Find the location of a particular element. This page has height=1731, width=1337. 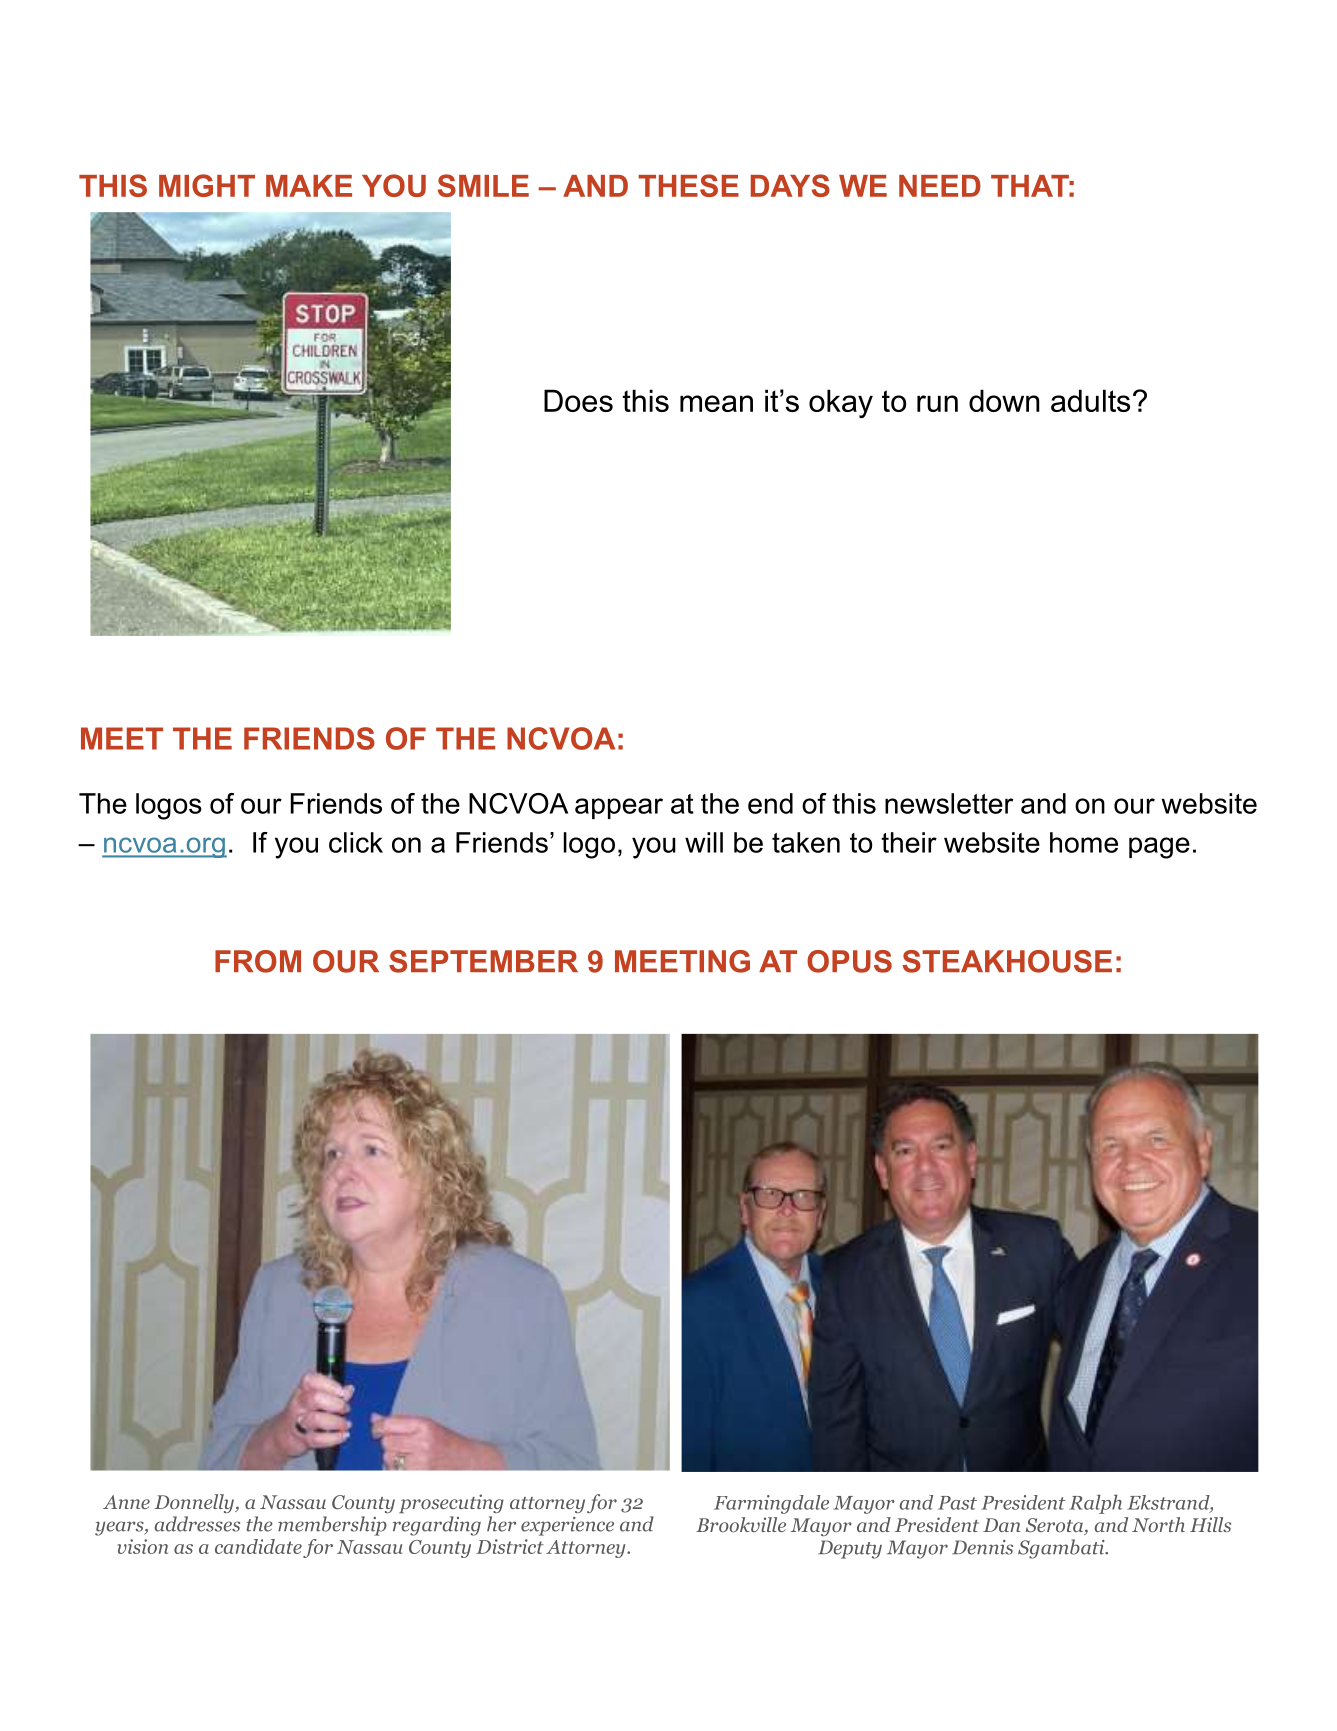

experience is located at coordinates (567, 1526).
